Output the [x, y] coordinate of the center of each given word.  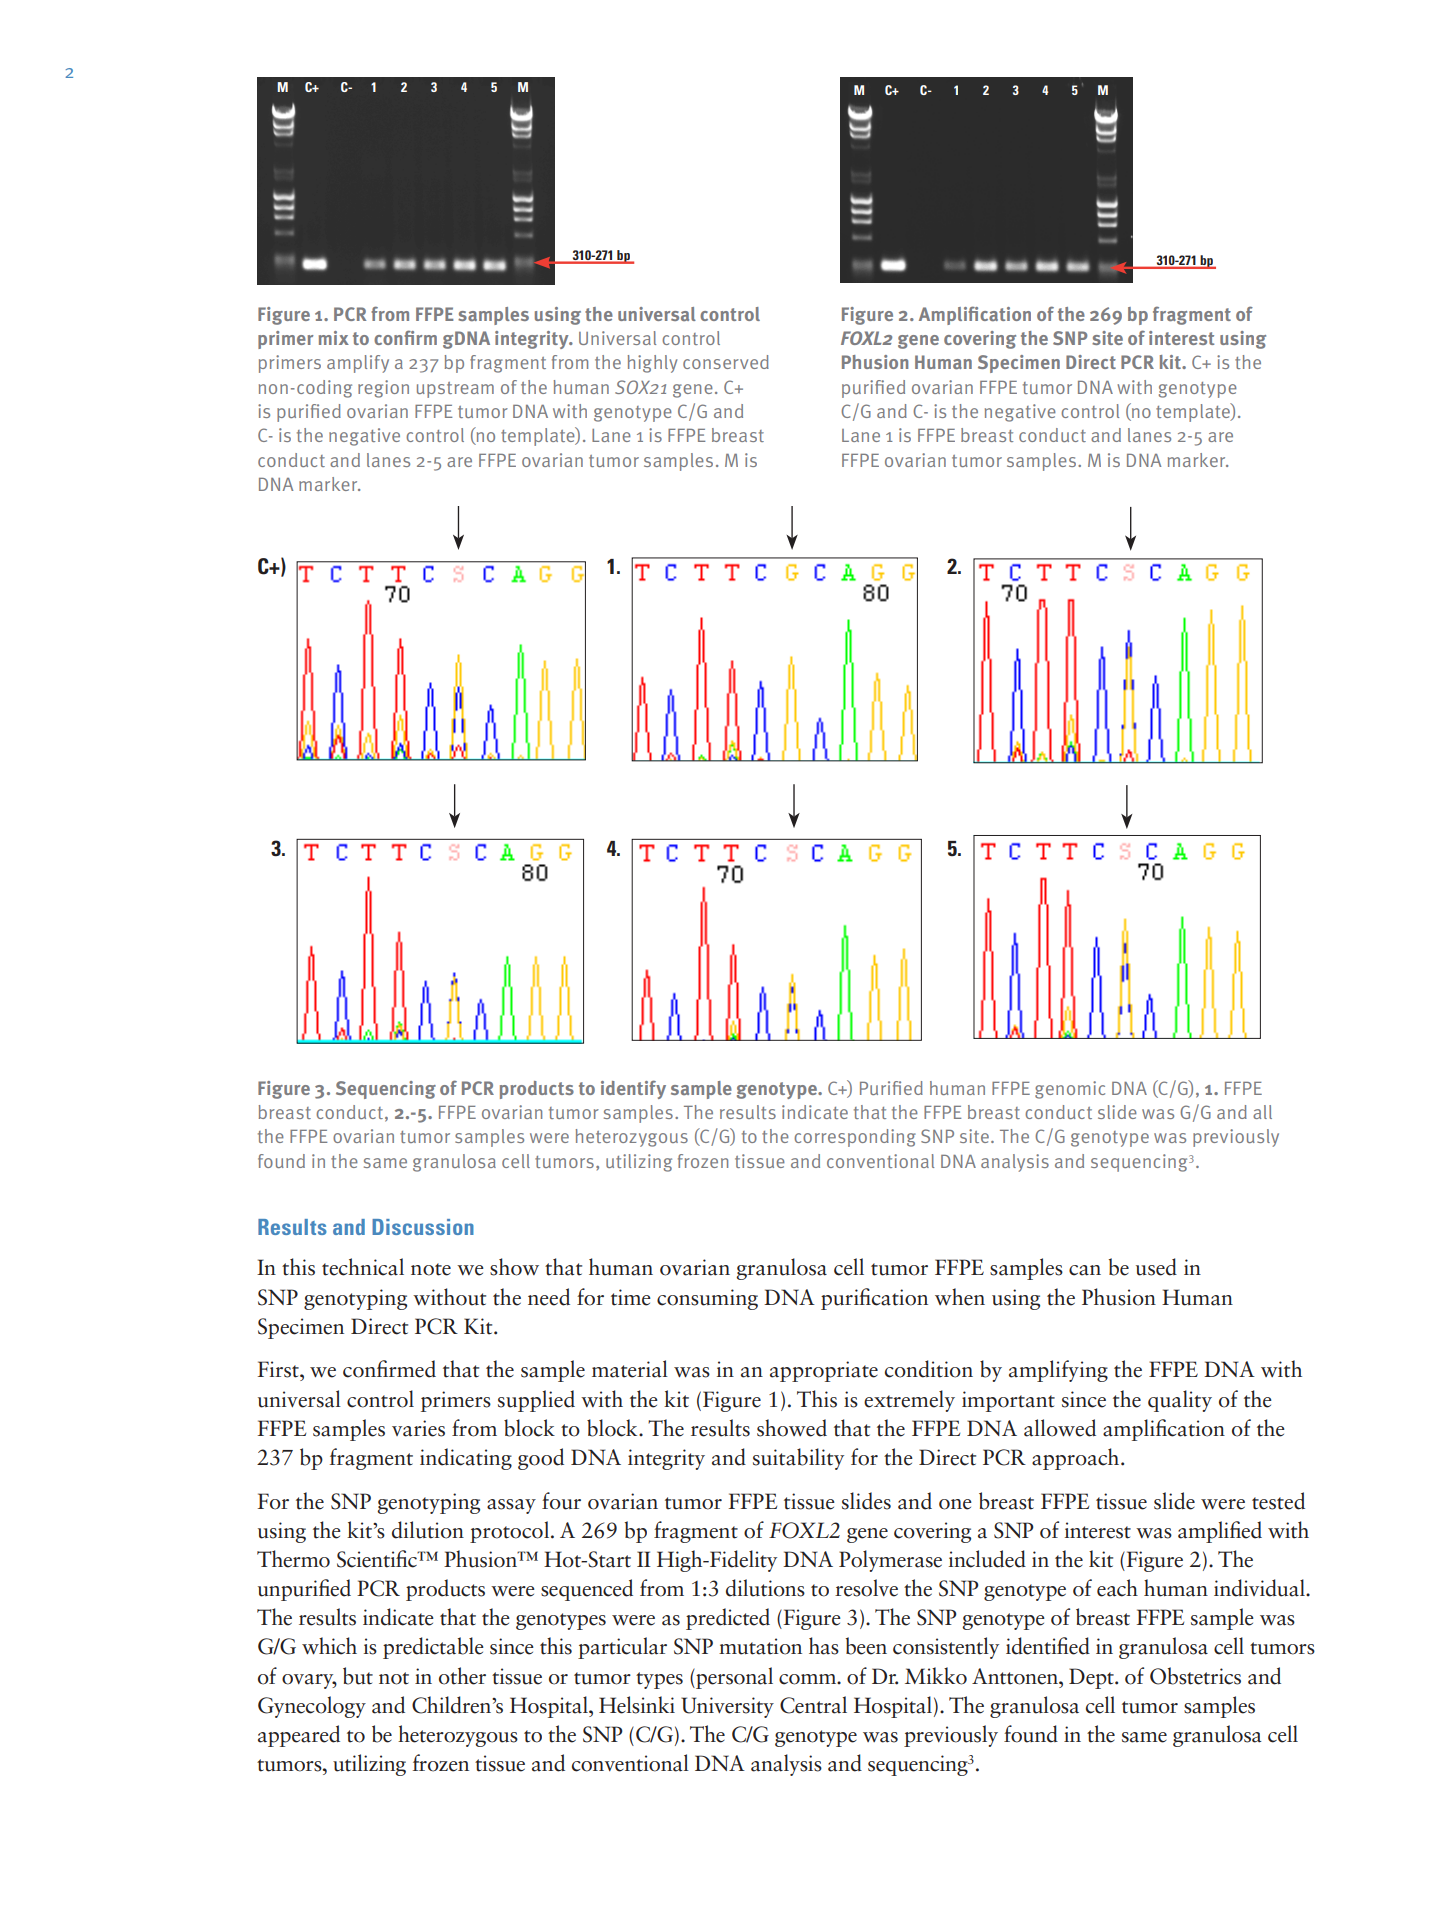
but [358, 1676]
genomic [1070, 1090]
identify [633, 1089]
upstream [455, 390]
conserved [726, 362]
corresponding [855, 1138]
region [383, 389]
